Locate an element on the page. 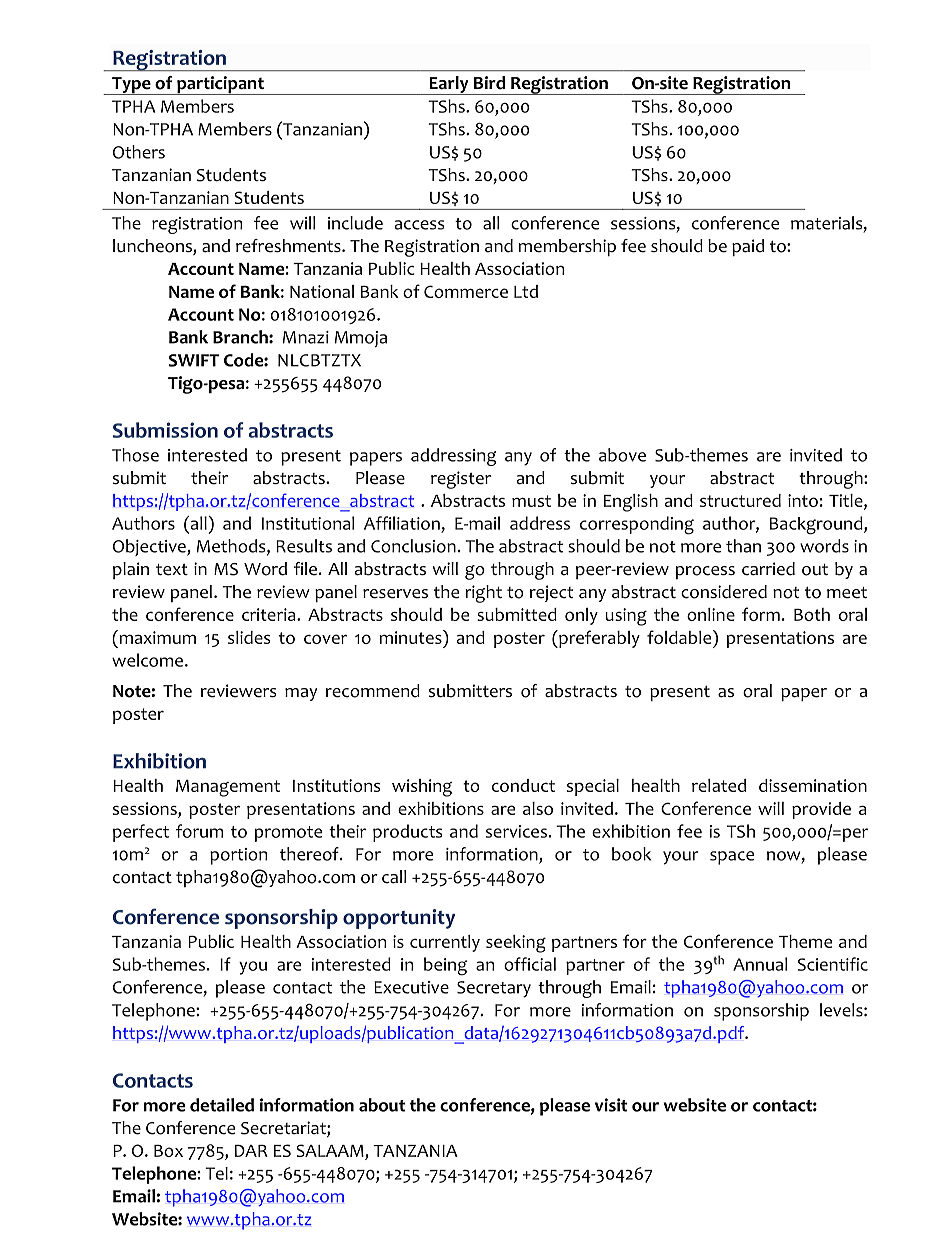 Image resolution: width=952 pixels, height=1233 pixels. structured is located at coordinates (740, 500).
